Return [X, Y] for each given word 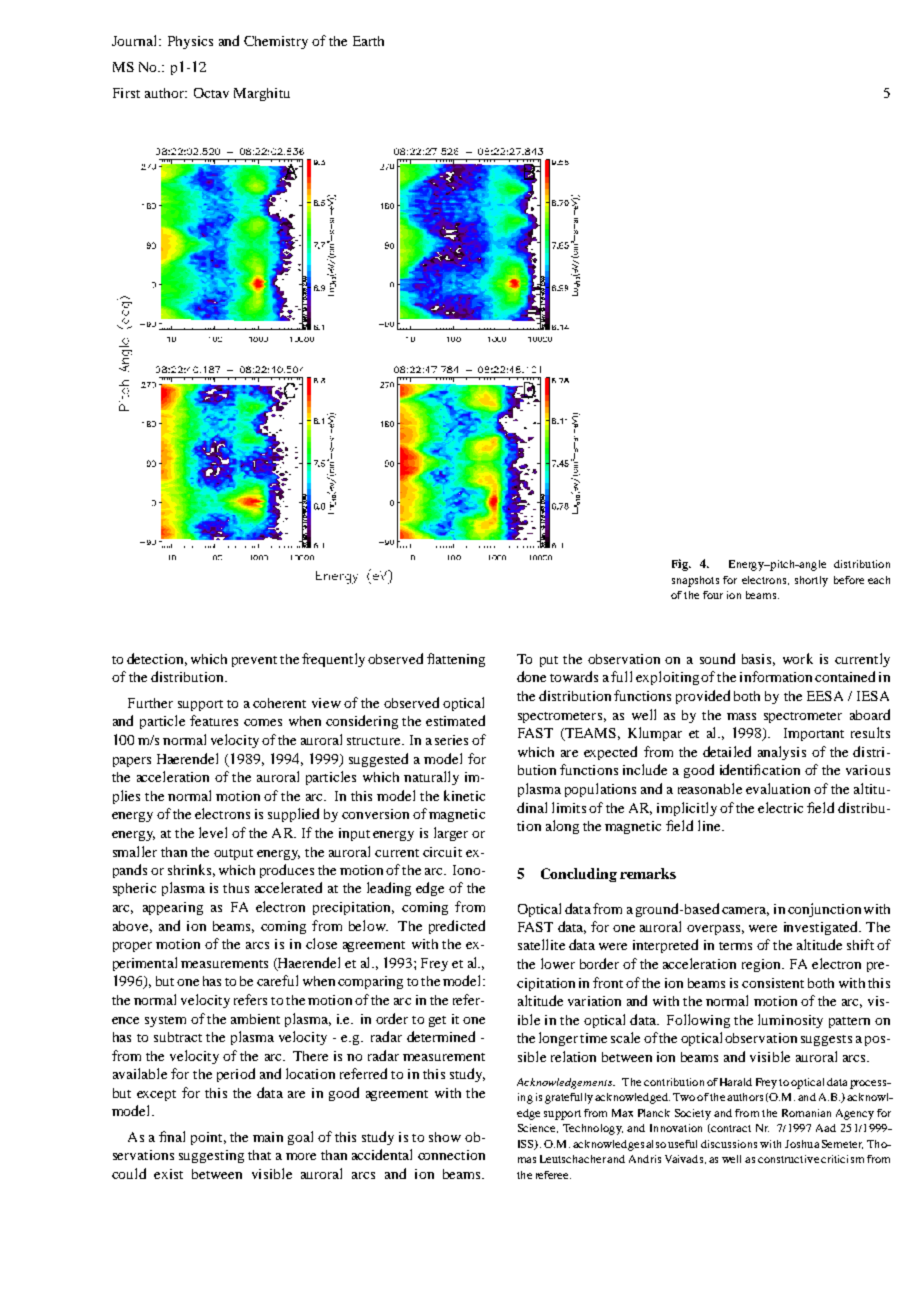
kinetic [464, 795]
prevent [254, 661]
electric [780, 807]
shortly [811, 581]
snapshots [695, 581]
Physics [190, 42]
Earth [368, 41]
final [172, 1136]
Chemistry [276, 42]
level [213, 832]
